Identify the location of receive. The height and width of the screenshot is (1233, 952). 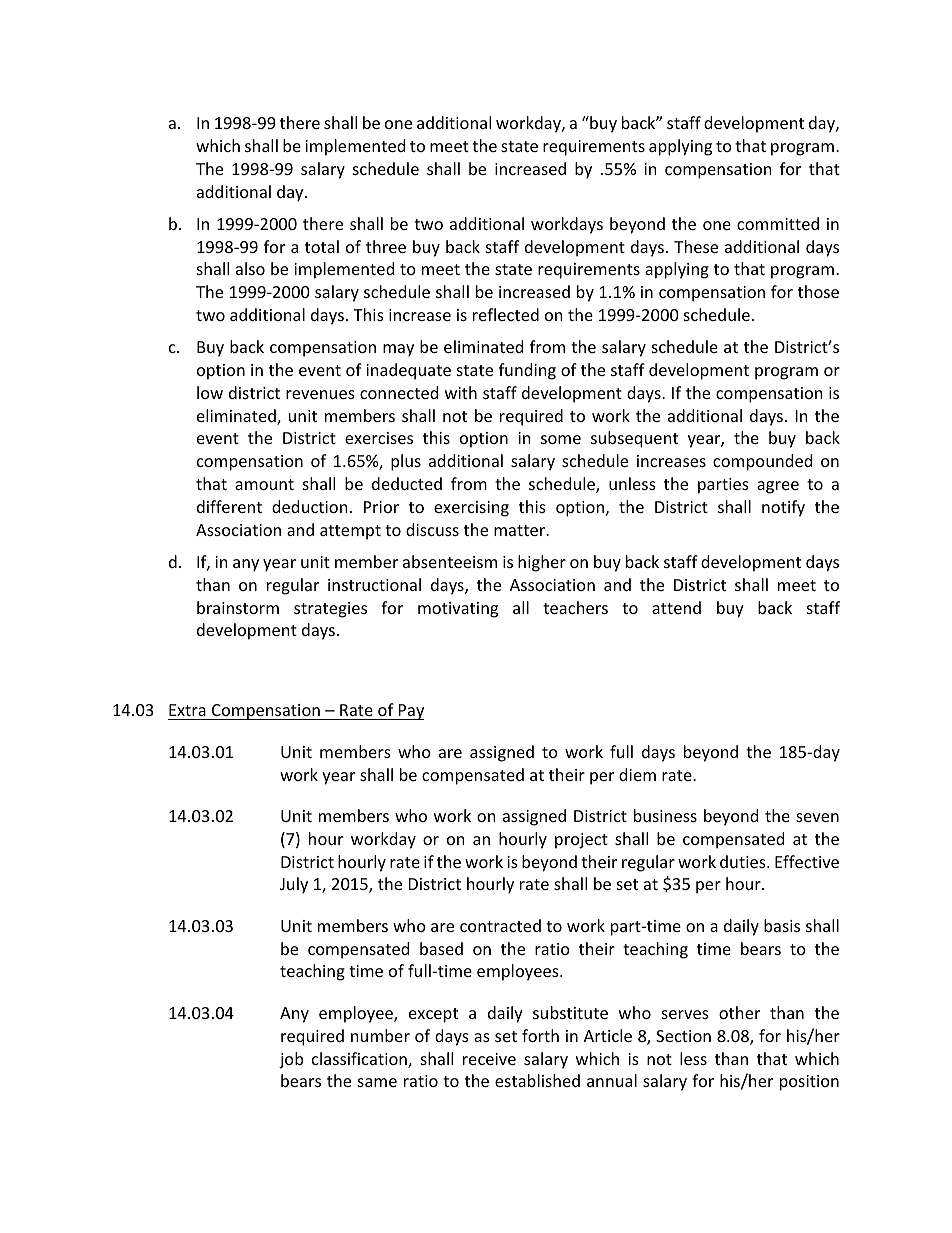
(489, 1059).
